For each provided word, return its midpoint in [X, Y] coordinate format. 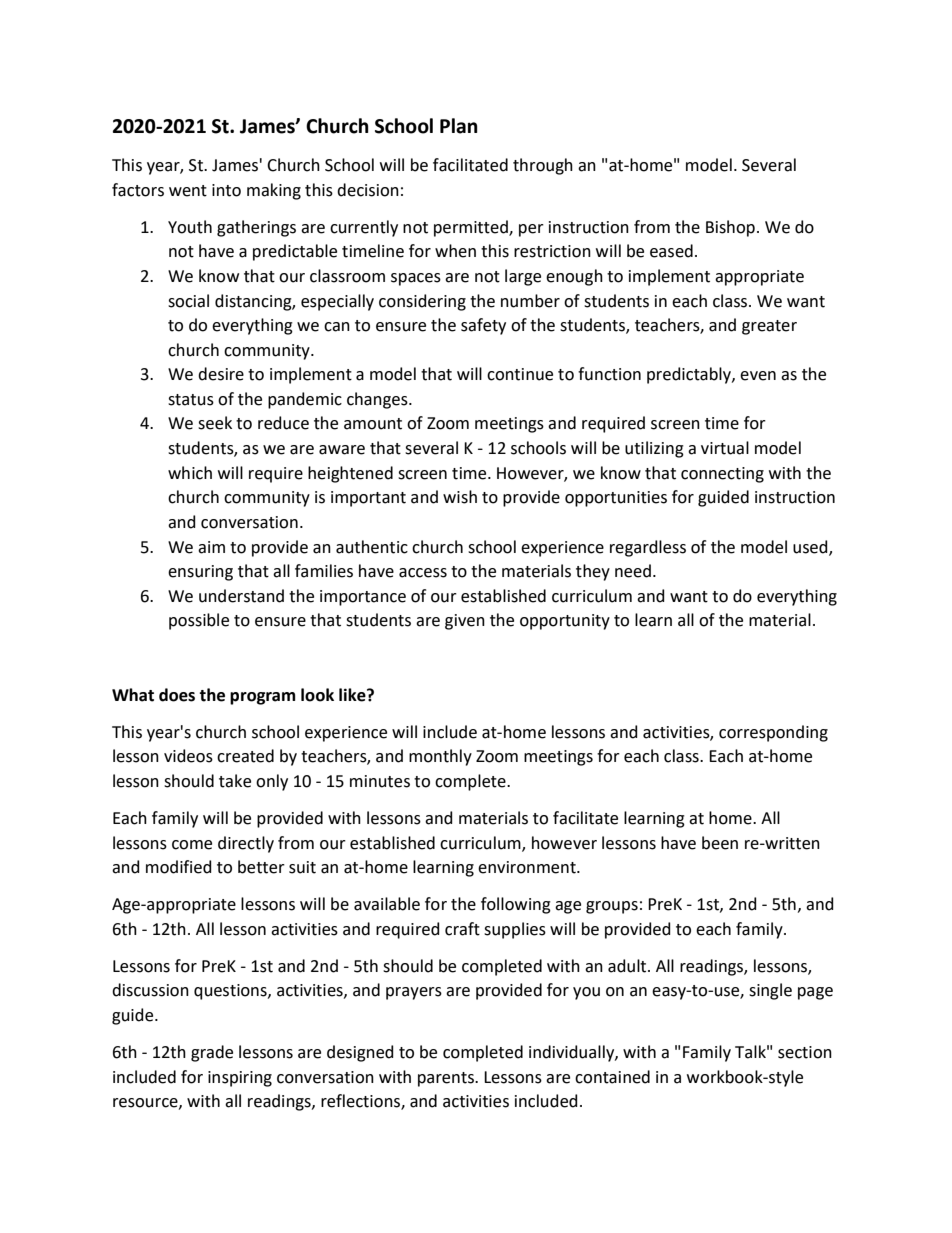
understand [241, 596]
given [465, 622]
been [720, 843]
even [758, 376]
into [226, 190]
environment [528, 867]
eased [671, 251]
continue [520, 374]
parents [447, 1079]
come [192, 845]
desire [221, 374]
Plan [459, 126]
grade [212, 1053]
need [633, 571]
